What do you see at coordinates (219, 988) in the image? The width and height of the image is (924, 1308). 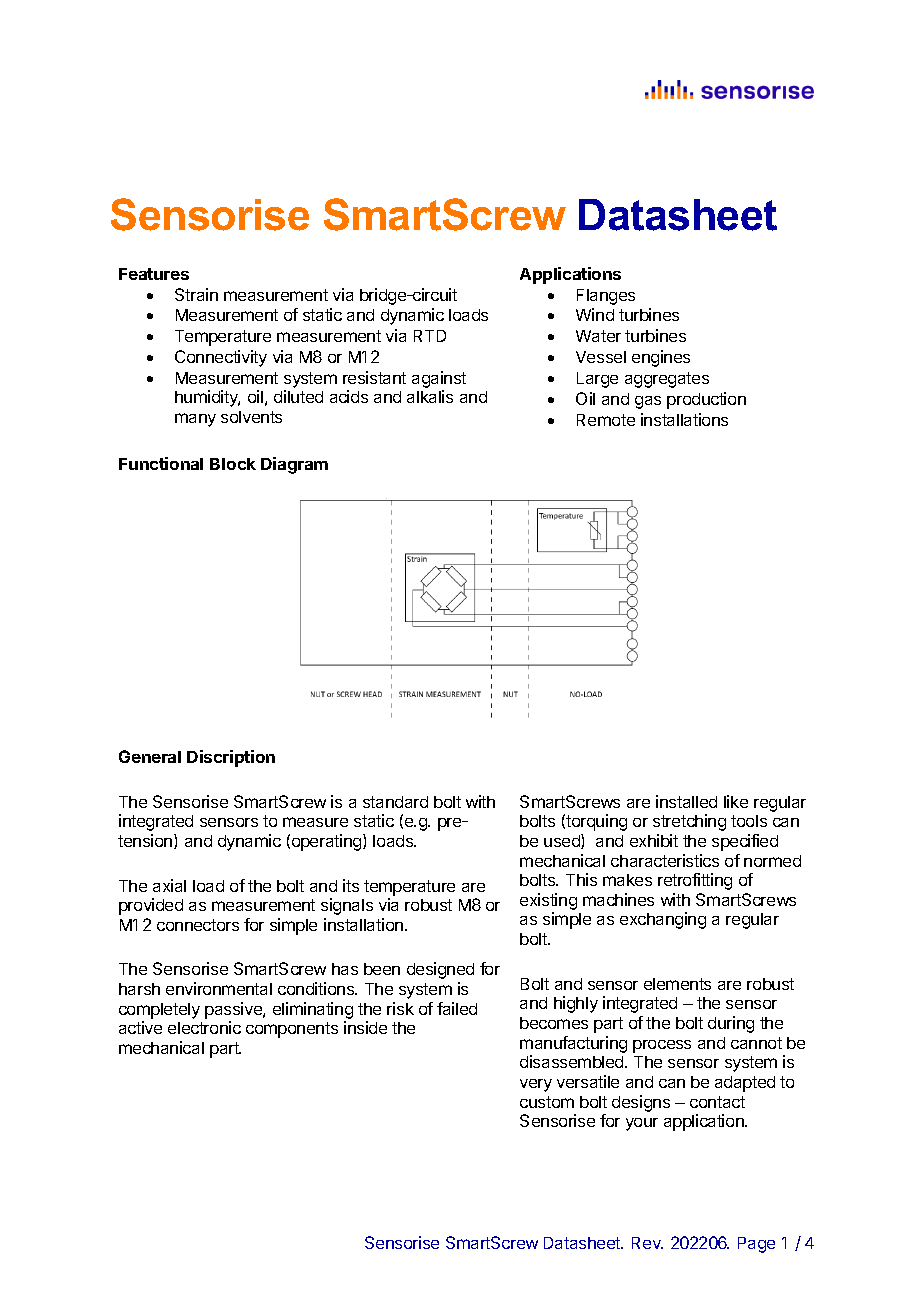 I see `environmental` at bounding box center [219, 988].
